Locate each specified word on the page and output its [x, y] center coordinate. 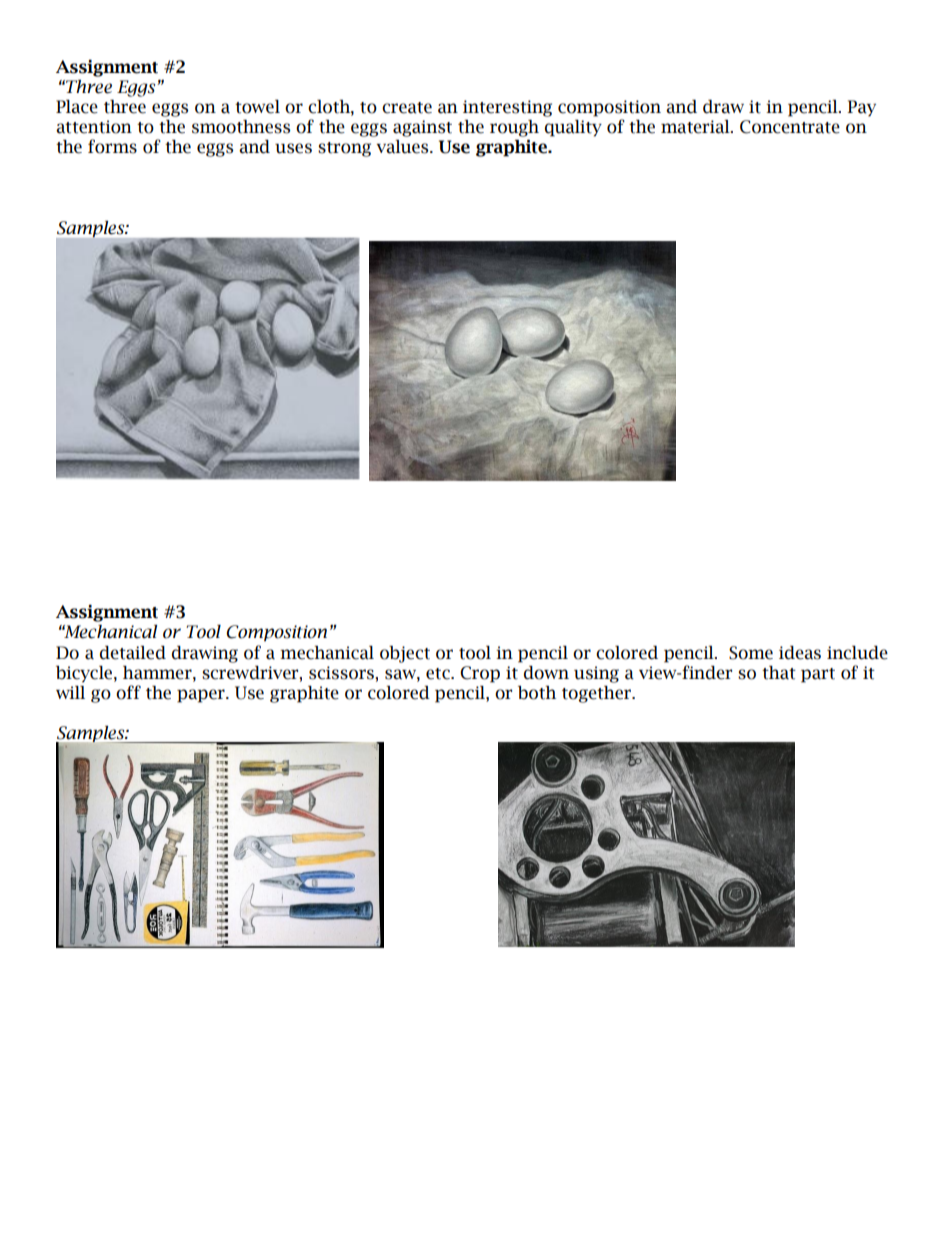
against [422, 128]
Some [751, 653]
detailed [133, 653]
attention [94, 127]
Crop [480, 674]
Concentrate [790, 127]
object [405, 654]
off [128, 692]
